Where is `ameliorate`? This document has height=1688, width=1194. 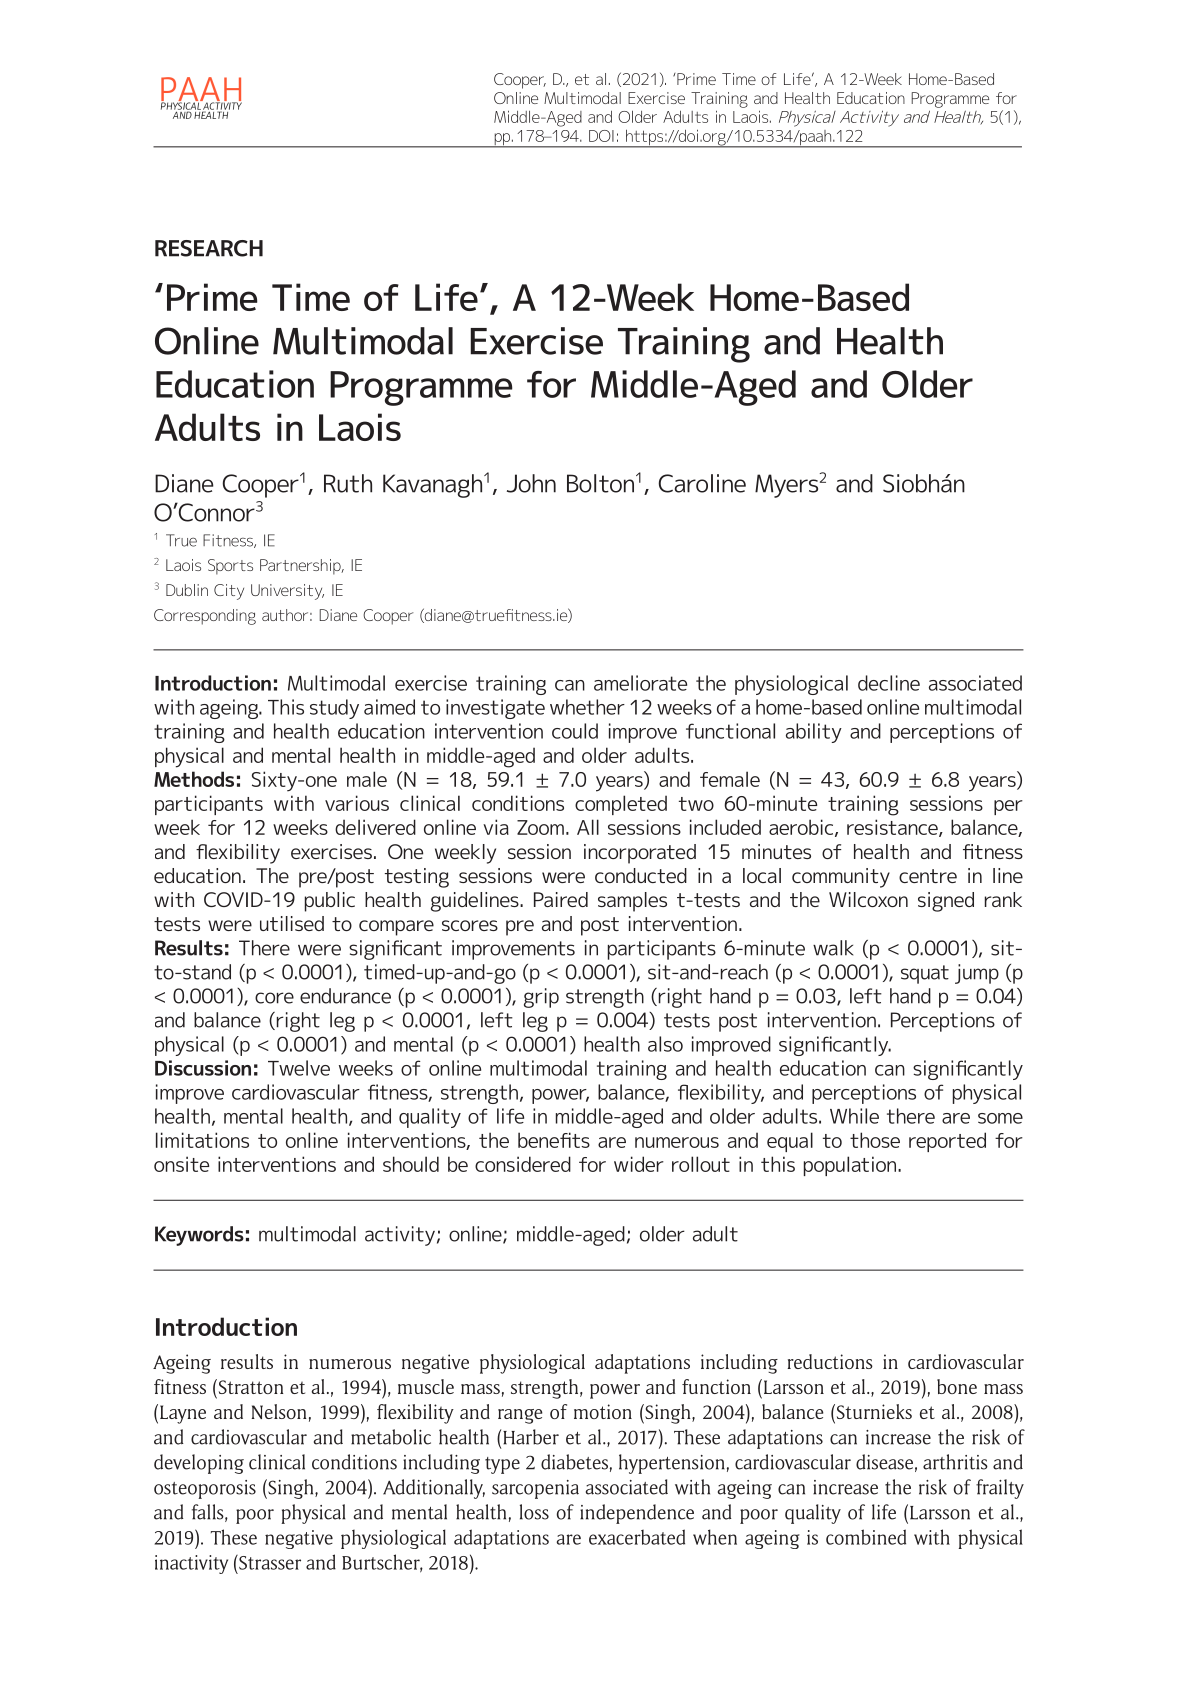
ameliorate is located at coordinates (640, 683).
